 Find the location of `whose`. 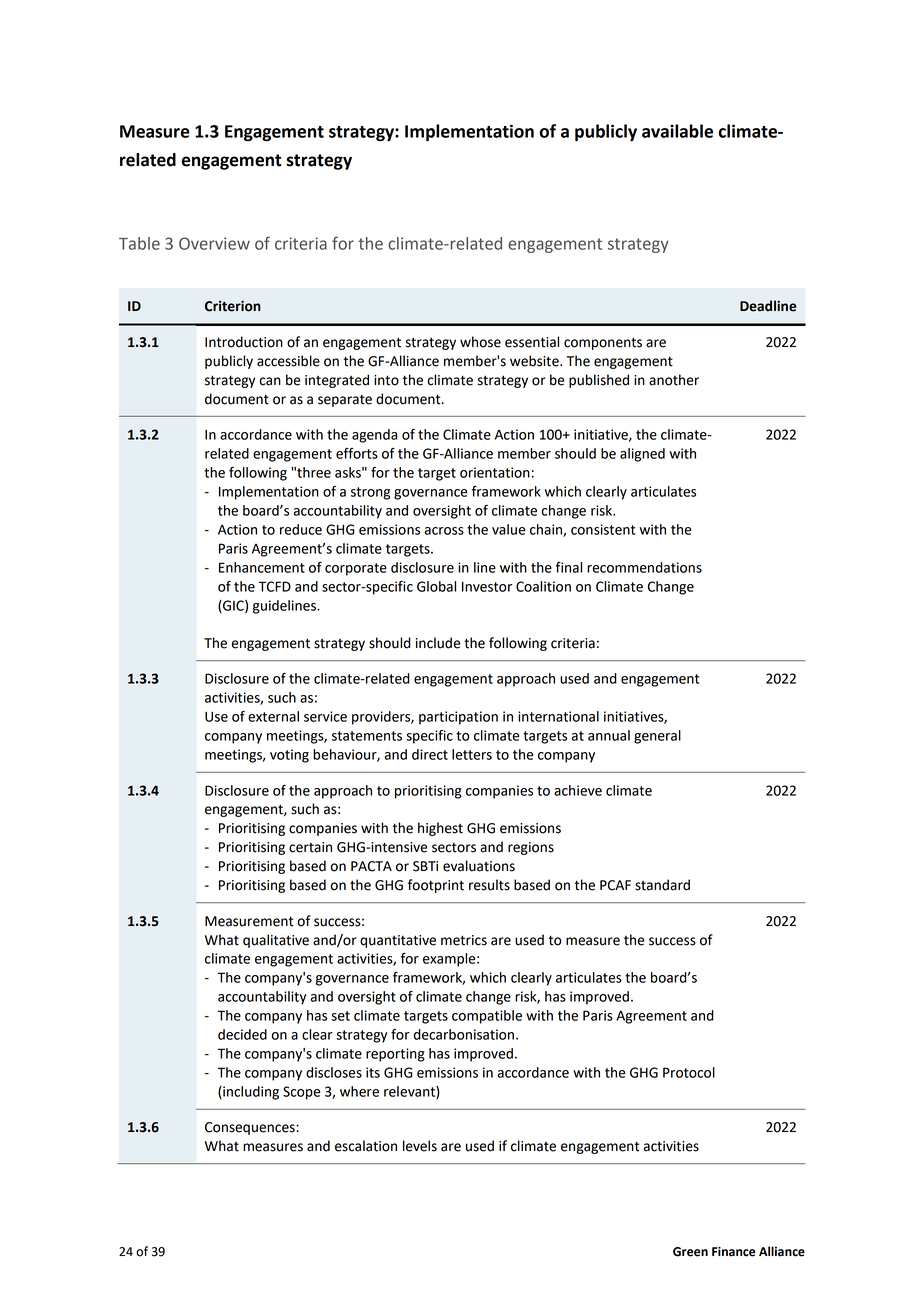

whose is located at coordinates (480, 342).
